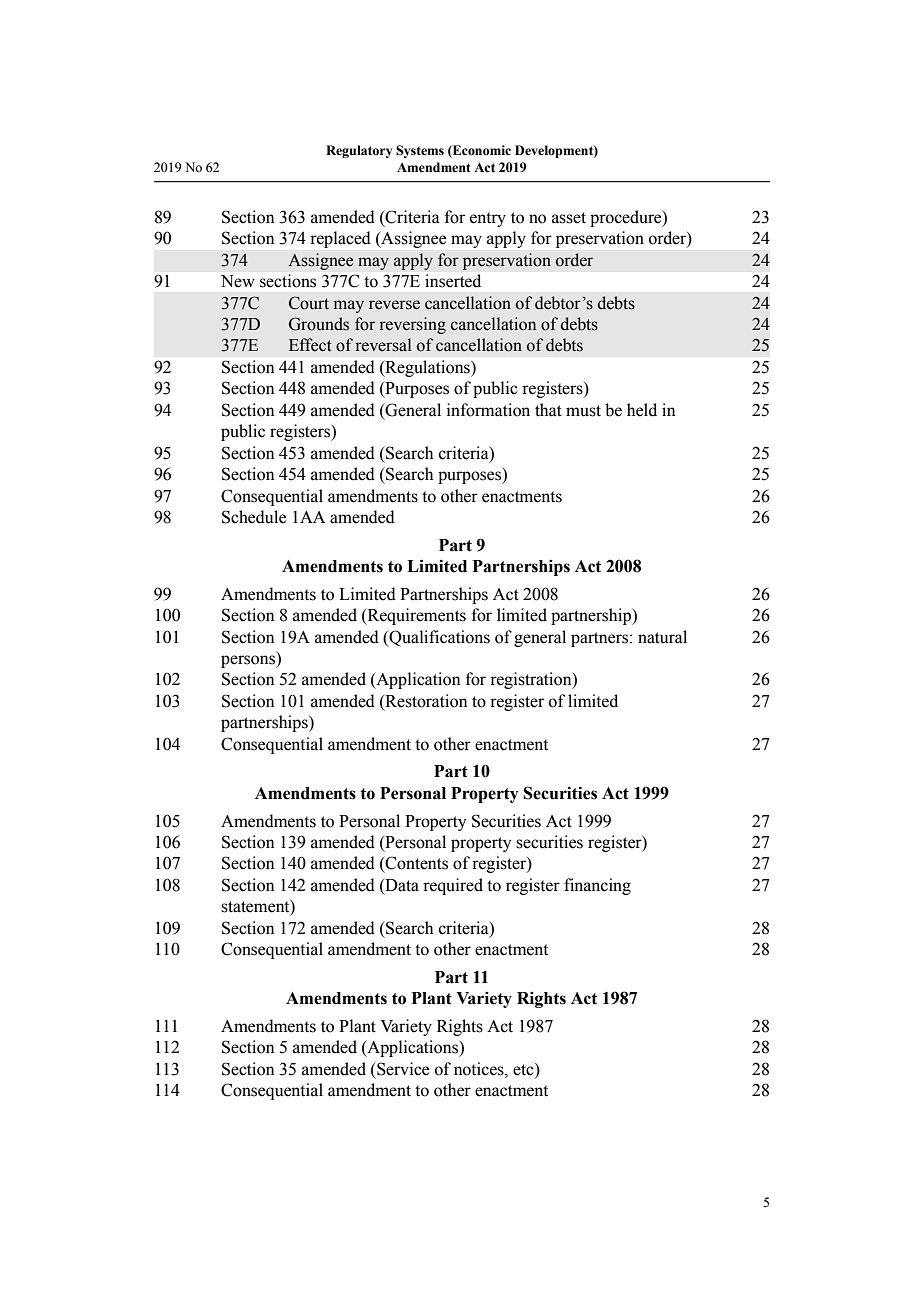 This image has height=1308, width=924. What do you see at coordinates (359, 151) in the image?
I see `Regulatory` at bounding box center [359, 151].
